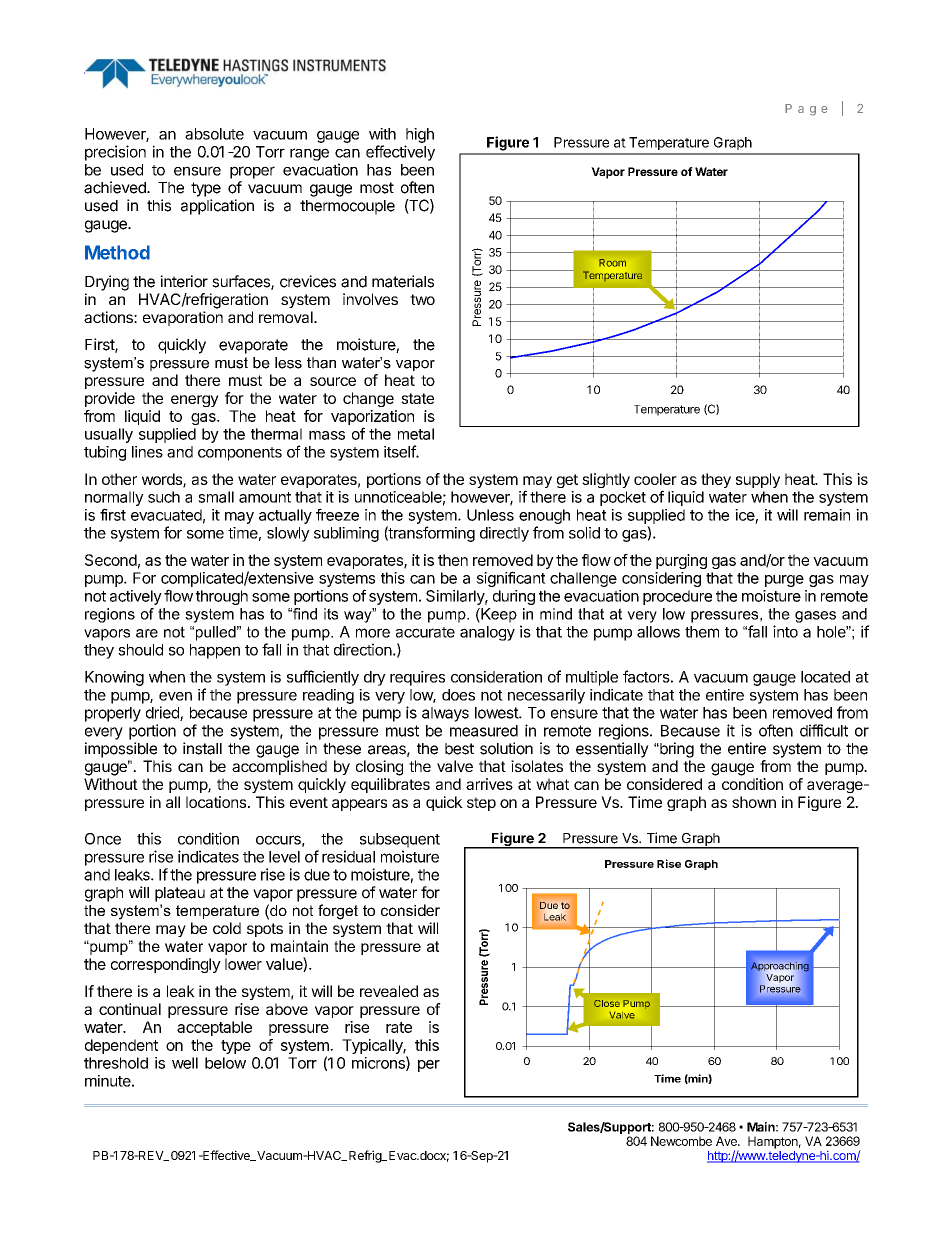  Describe the element at coordinates (185, 1063) in the screenshot. I see `well` at that location.
